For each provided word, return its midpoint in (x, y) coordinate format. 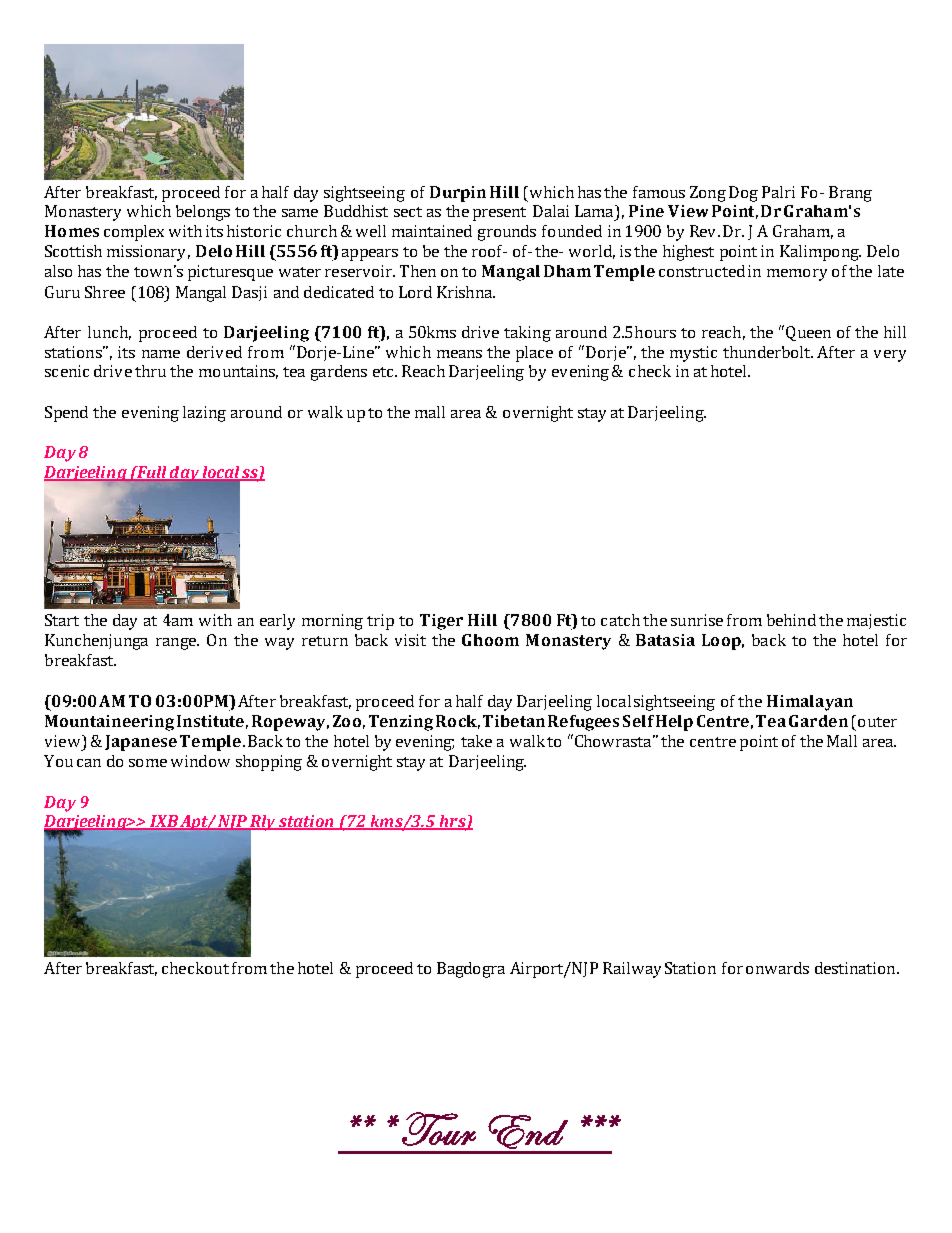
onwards (777, 968)
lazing (204, 414)
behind (791, 620)
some (148, 763)
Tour (439, 1129)
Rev (704, 231)
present (499, 214)
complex (134, 233)
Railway (632, 970)
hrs (452, 822)
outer (877, 722)
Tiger (441, 622)
